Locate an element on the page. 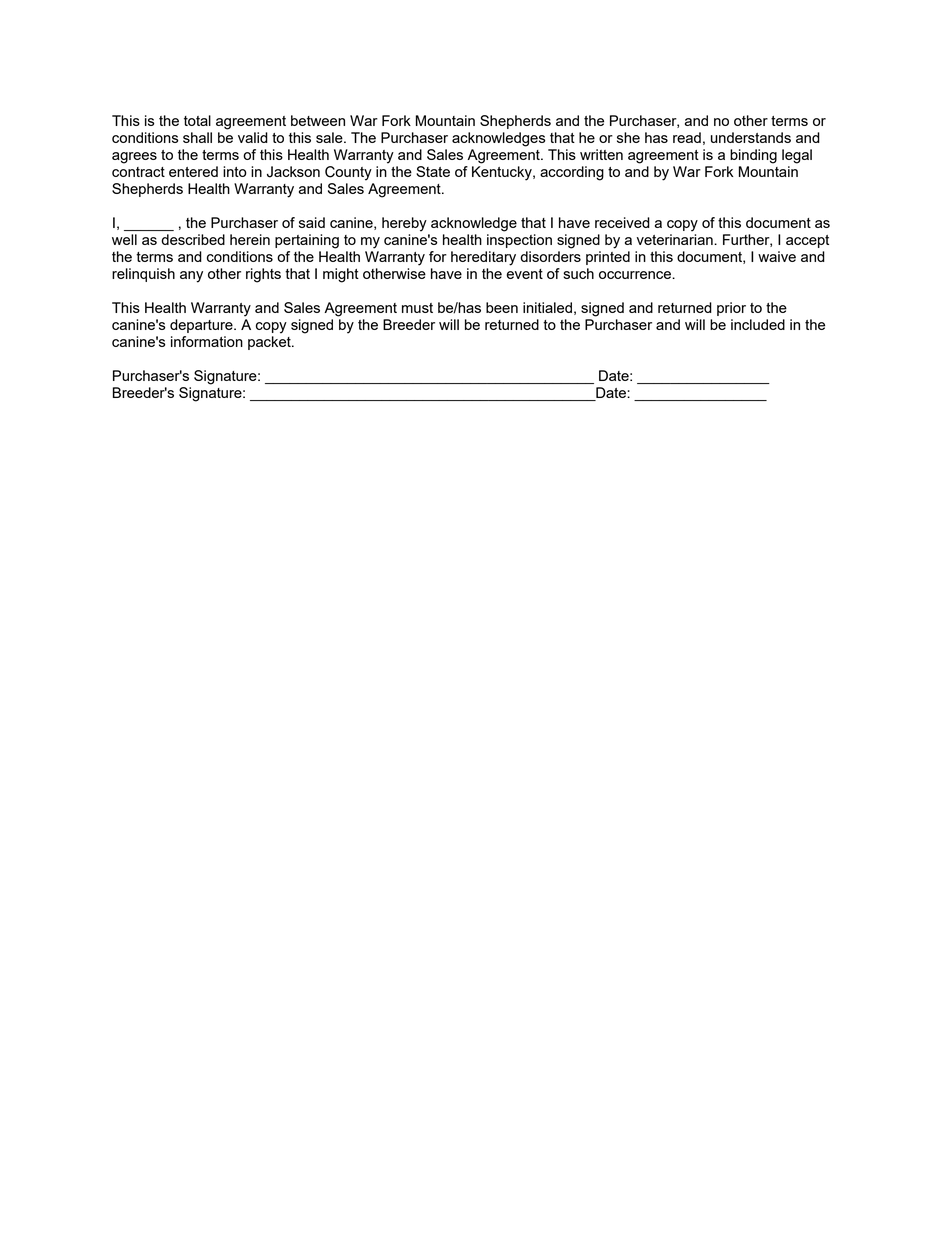 This document has width=952, height=1233. must is located at coordinates (417, 308).
